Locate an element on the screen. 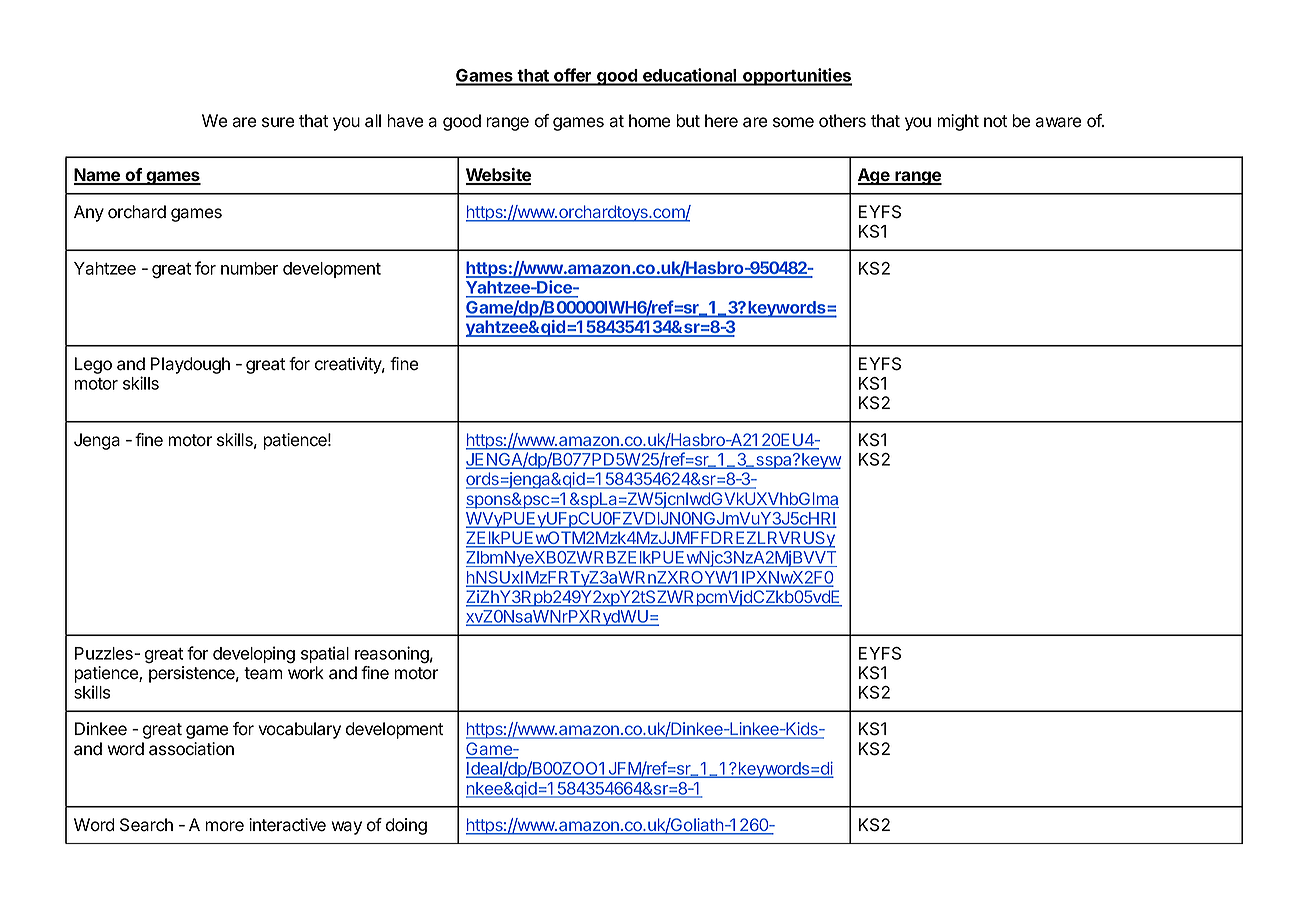 The height and width of the screenshot is (924, 1308). Playdough is located at coordinates (190, 365).
